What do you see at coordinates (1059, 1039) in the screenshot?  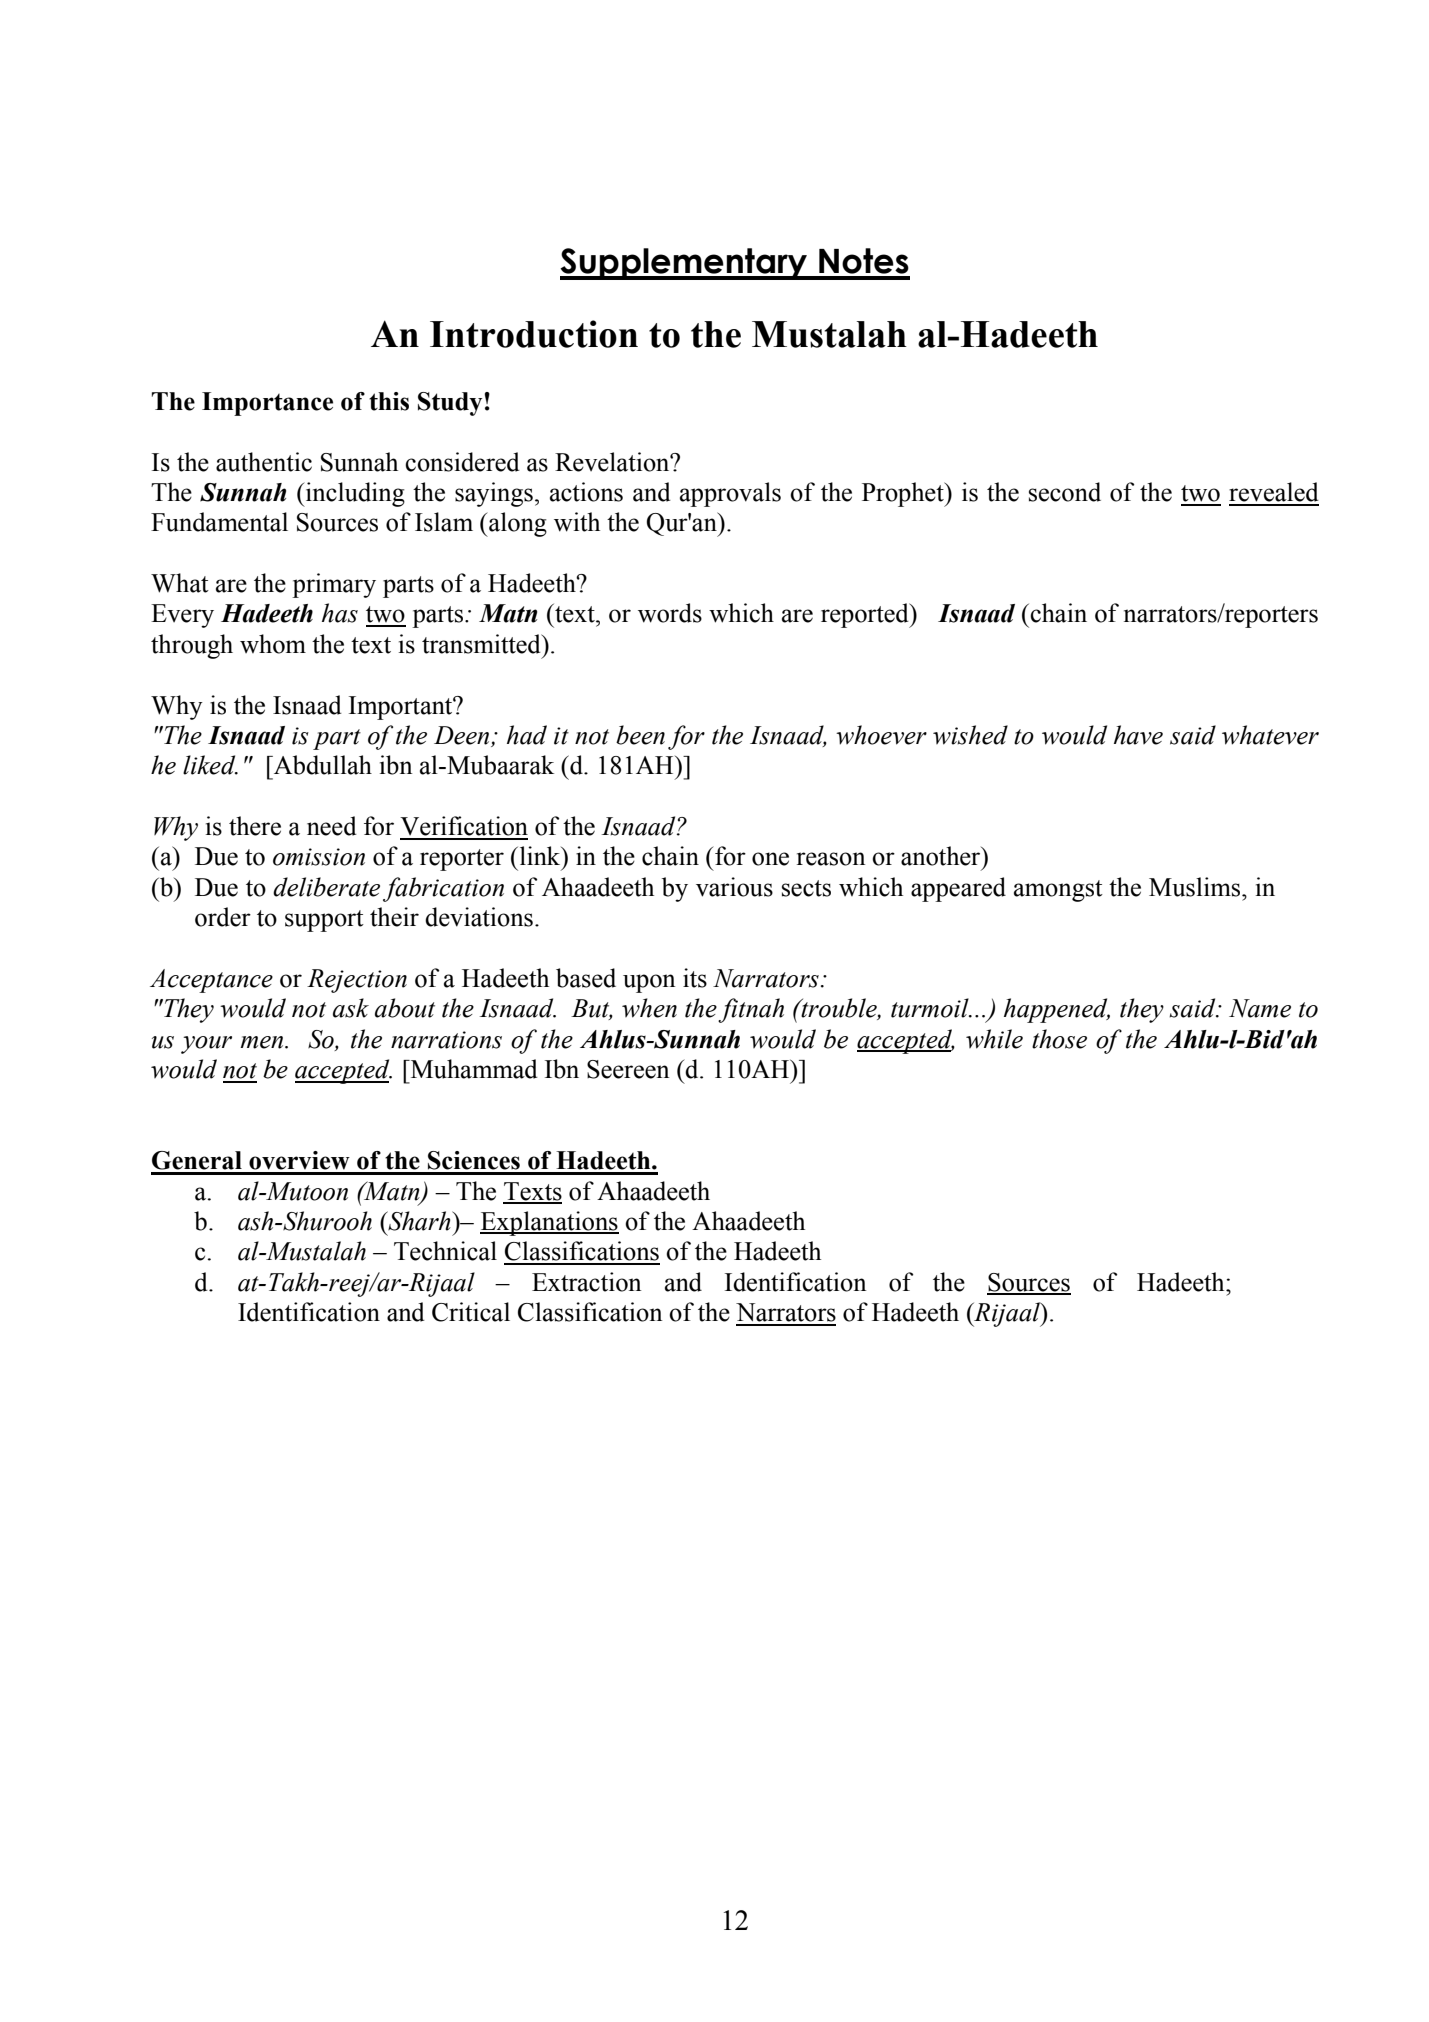 I see `those` at bounding box center [1059, 1039].
